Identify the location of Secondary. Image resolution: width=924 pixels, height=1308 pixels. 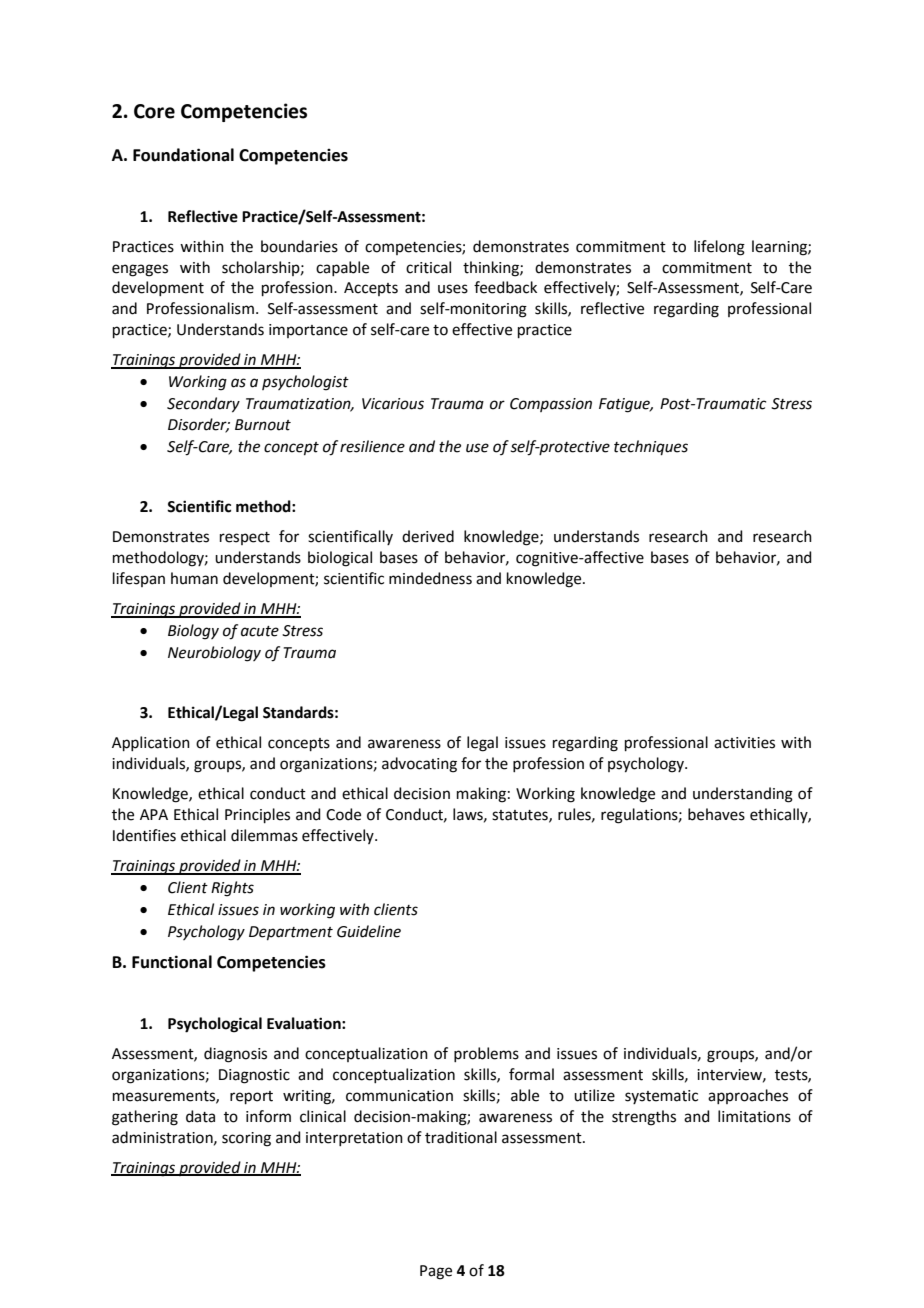
(203, 405).
